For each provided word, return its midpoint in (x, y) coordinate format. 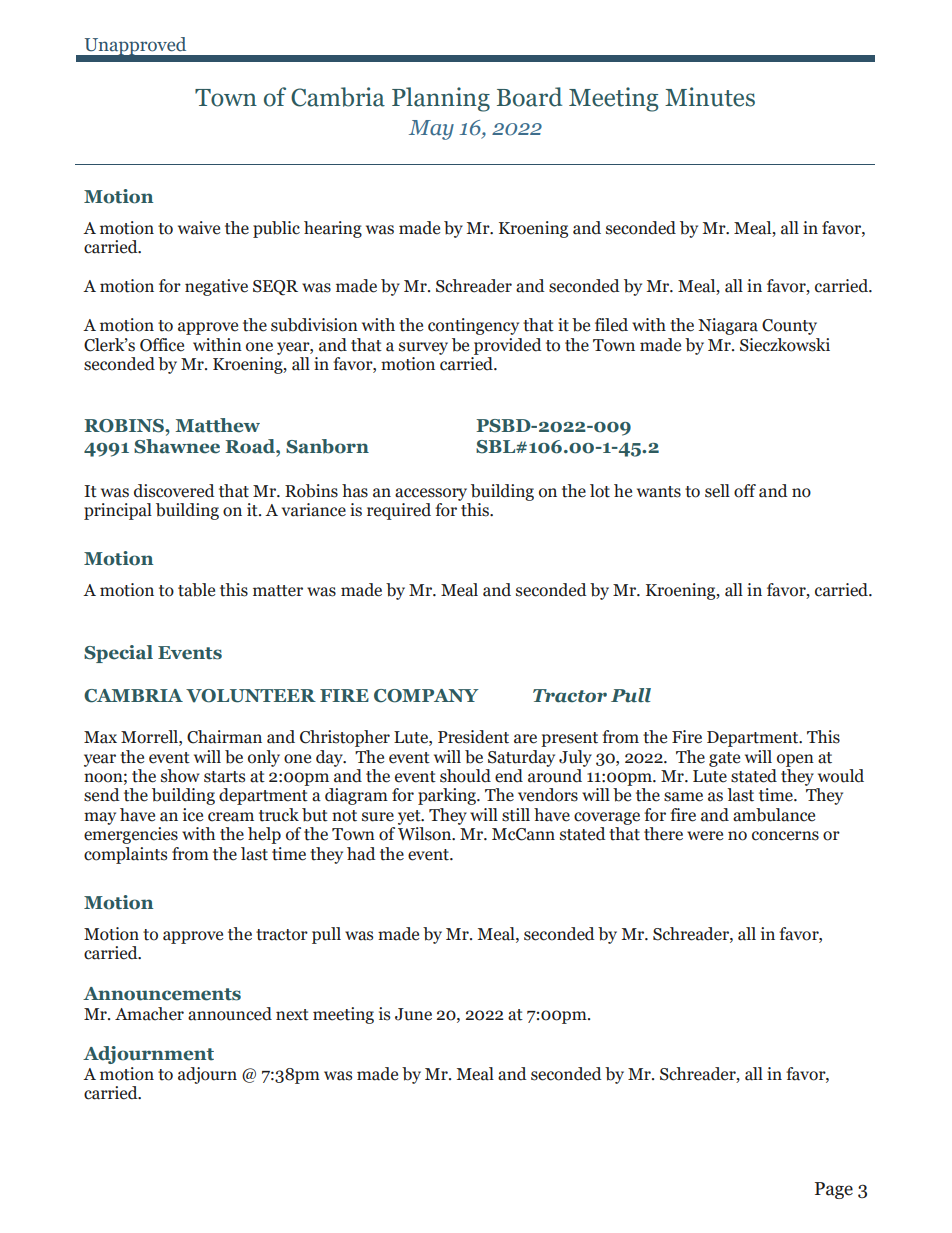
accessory (431, 494)
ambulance (774, 815)
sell (717, 491)
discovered (174, 491)
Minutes (710, 97)
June (413, 1014)
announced (230, 1014)
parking (448, 796)
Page (834, 1190)
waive (199, 228)
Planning (441, 99)
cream (231, 817)
